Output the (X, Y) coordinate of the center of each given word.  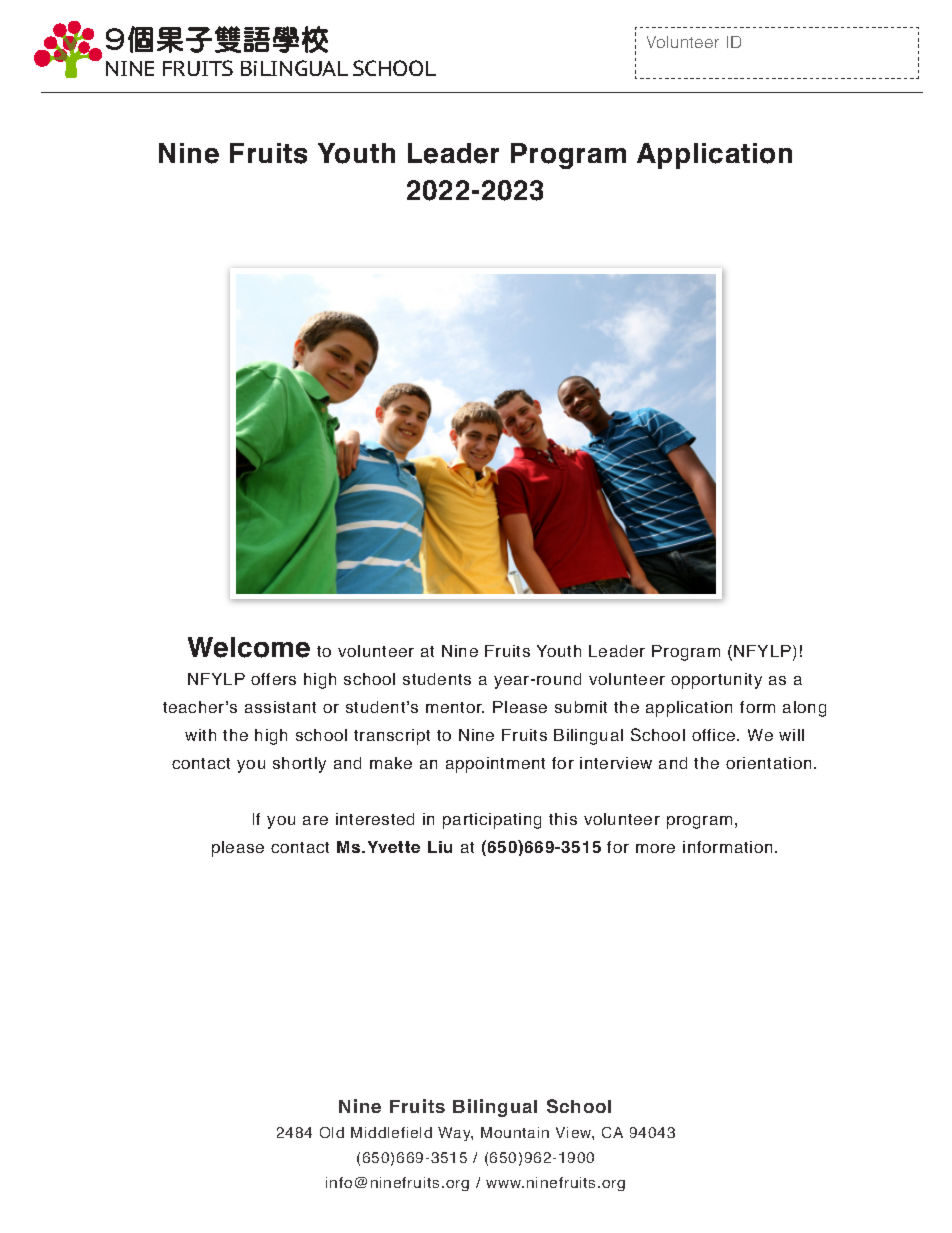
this (563, 819)
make (391, 763)
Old (332, 1132)
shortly (299, 765)
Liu (440, 847)
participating (492, 821)
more (655, 848)
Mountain (515, 1132)
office (715, 735)
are (315, 820)
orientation (768, 763)
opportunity (716, 681)
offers (273, 679)
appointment (495, 765)
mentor (455, 707)
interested (375, 819)
